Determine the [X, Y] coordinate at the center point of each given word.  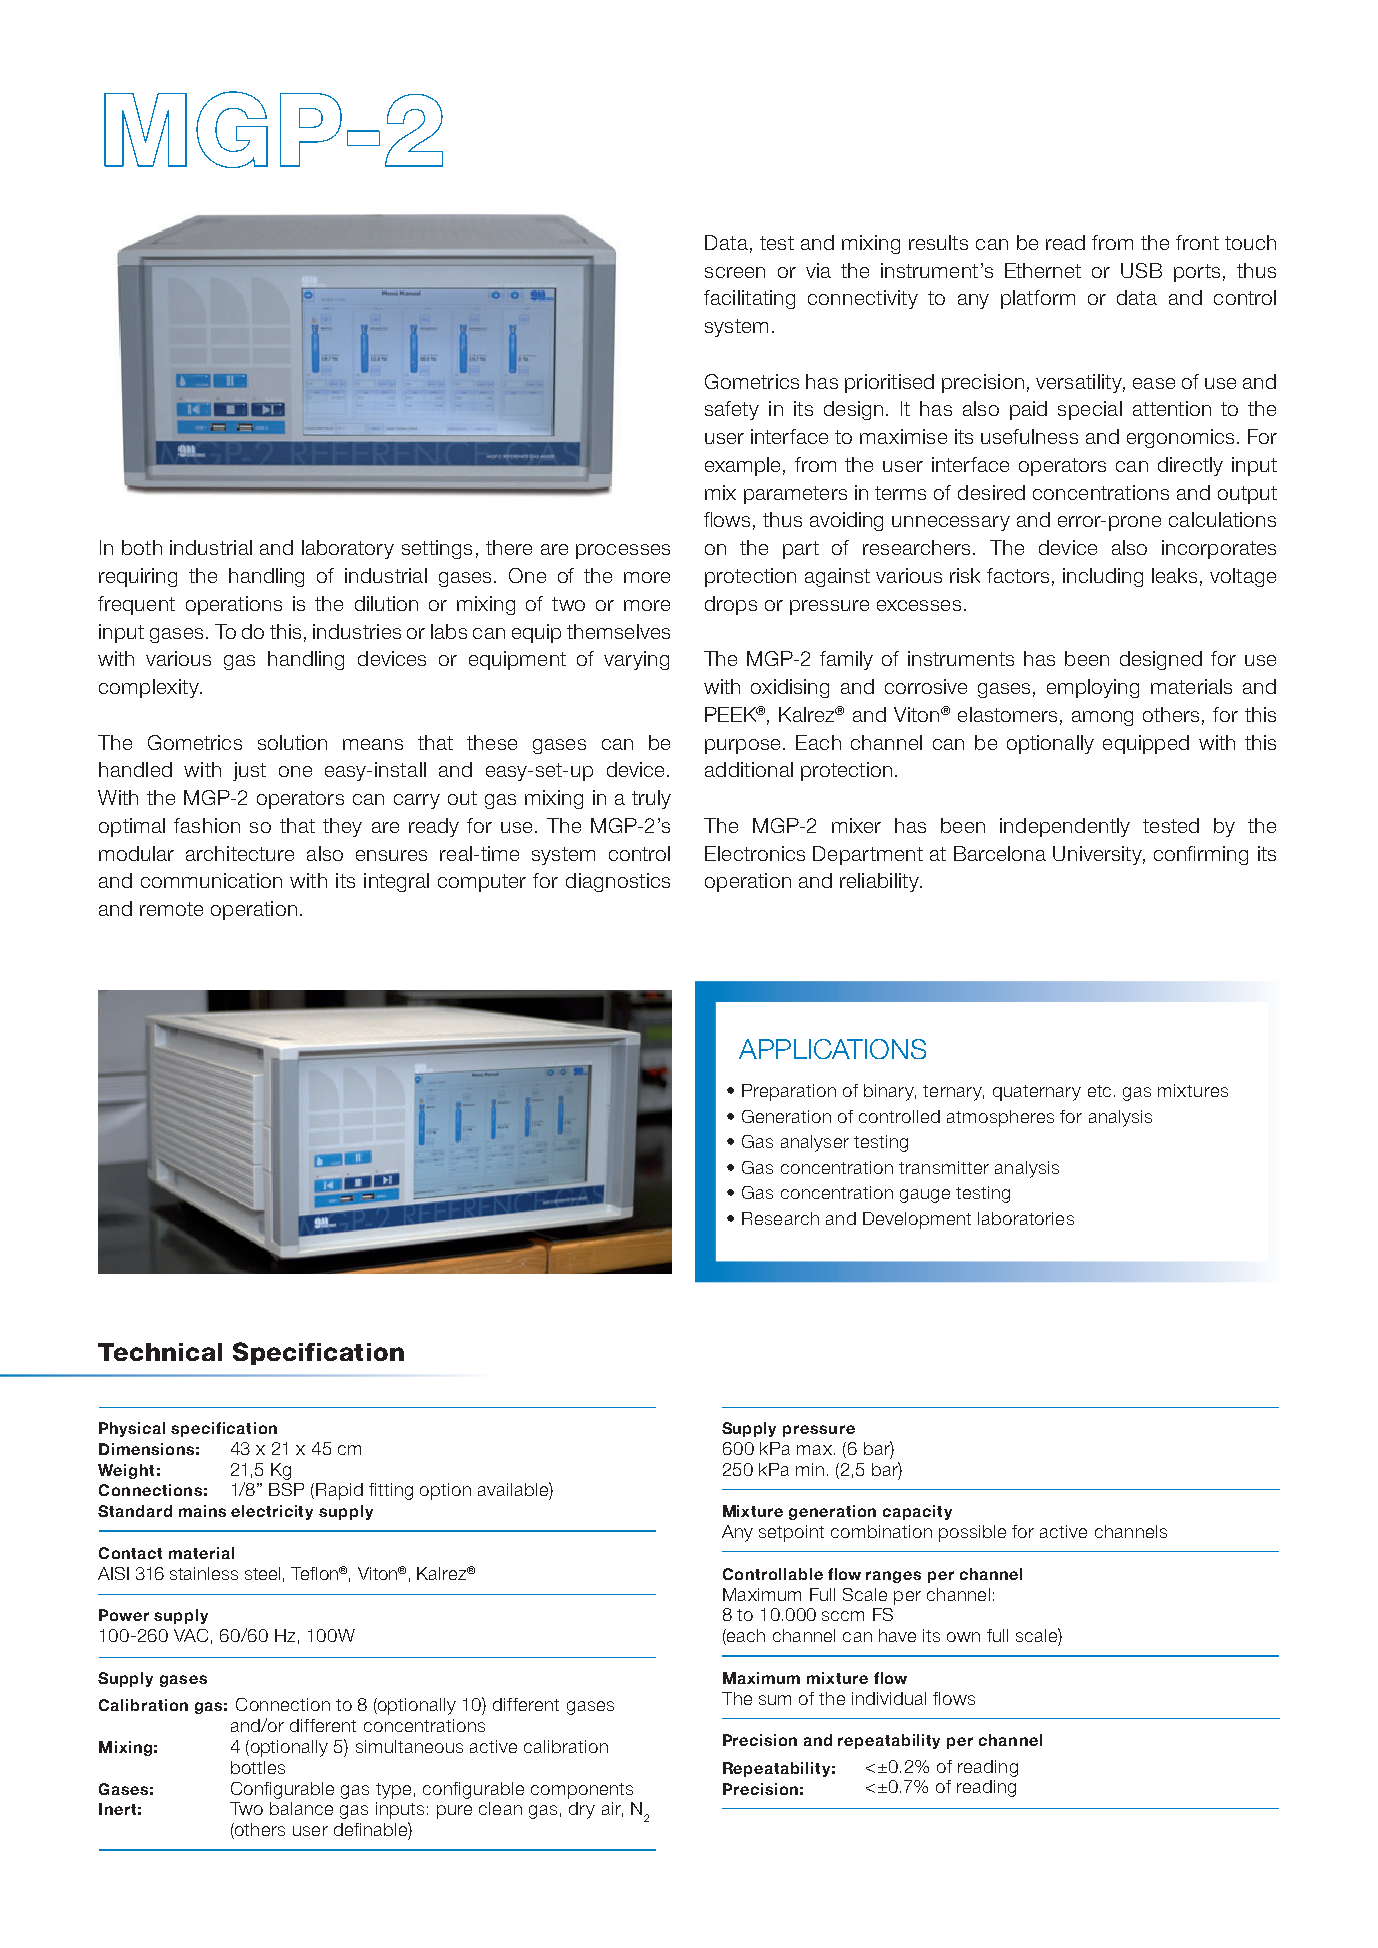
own [963, 1637]
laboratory [348, 549]
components [582, 1791]
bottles [258, 1767]
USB [1141, 270]
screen [735, 272]
